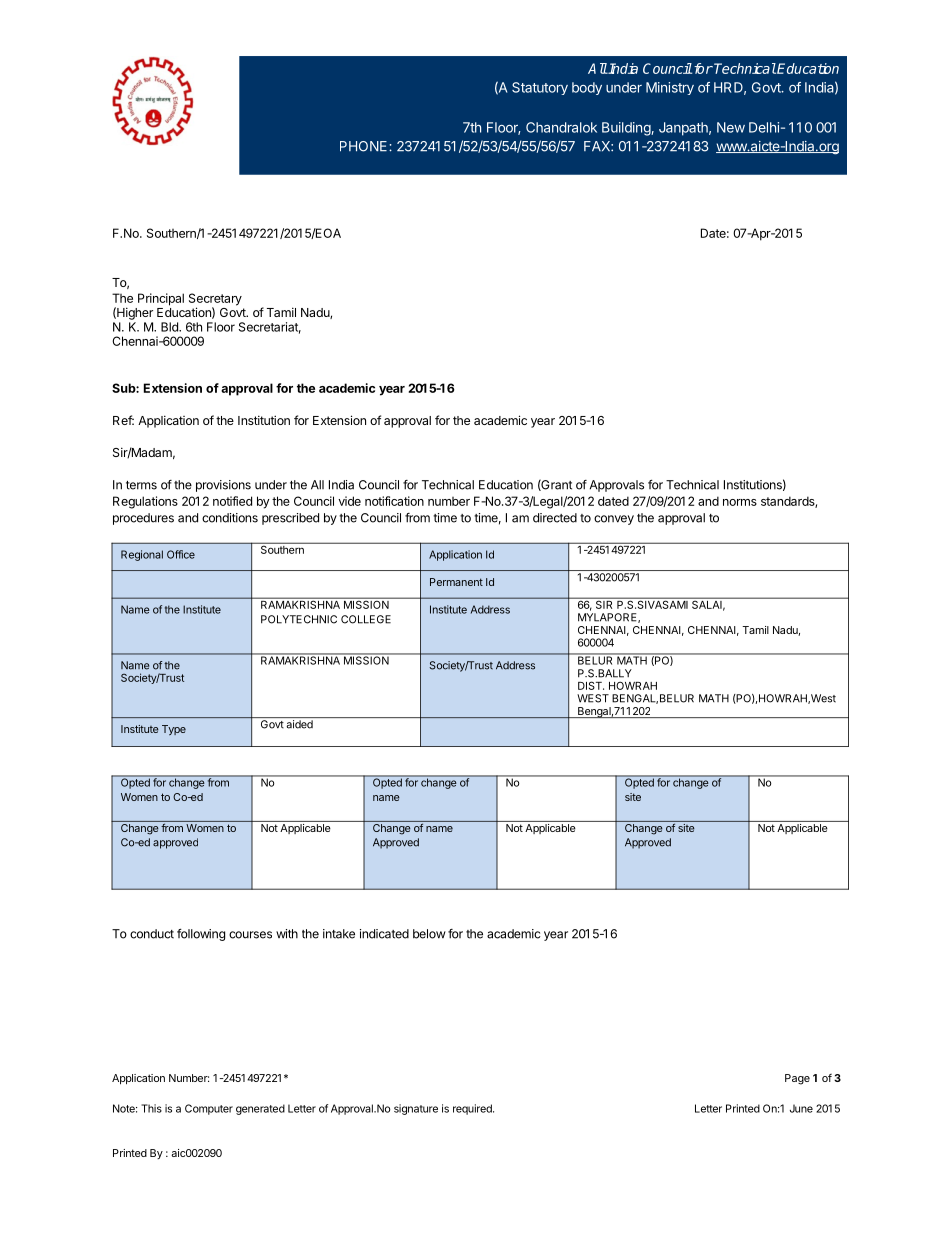 The width and height of the page is (952, 1233). Describe the element at coordinates (797, 1079) in the page. I see `Page` at that location.
